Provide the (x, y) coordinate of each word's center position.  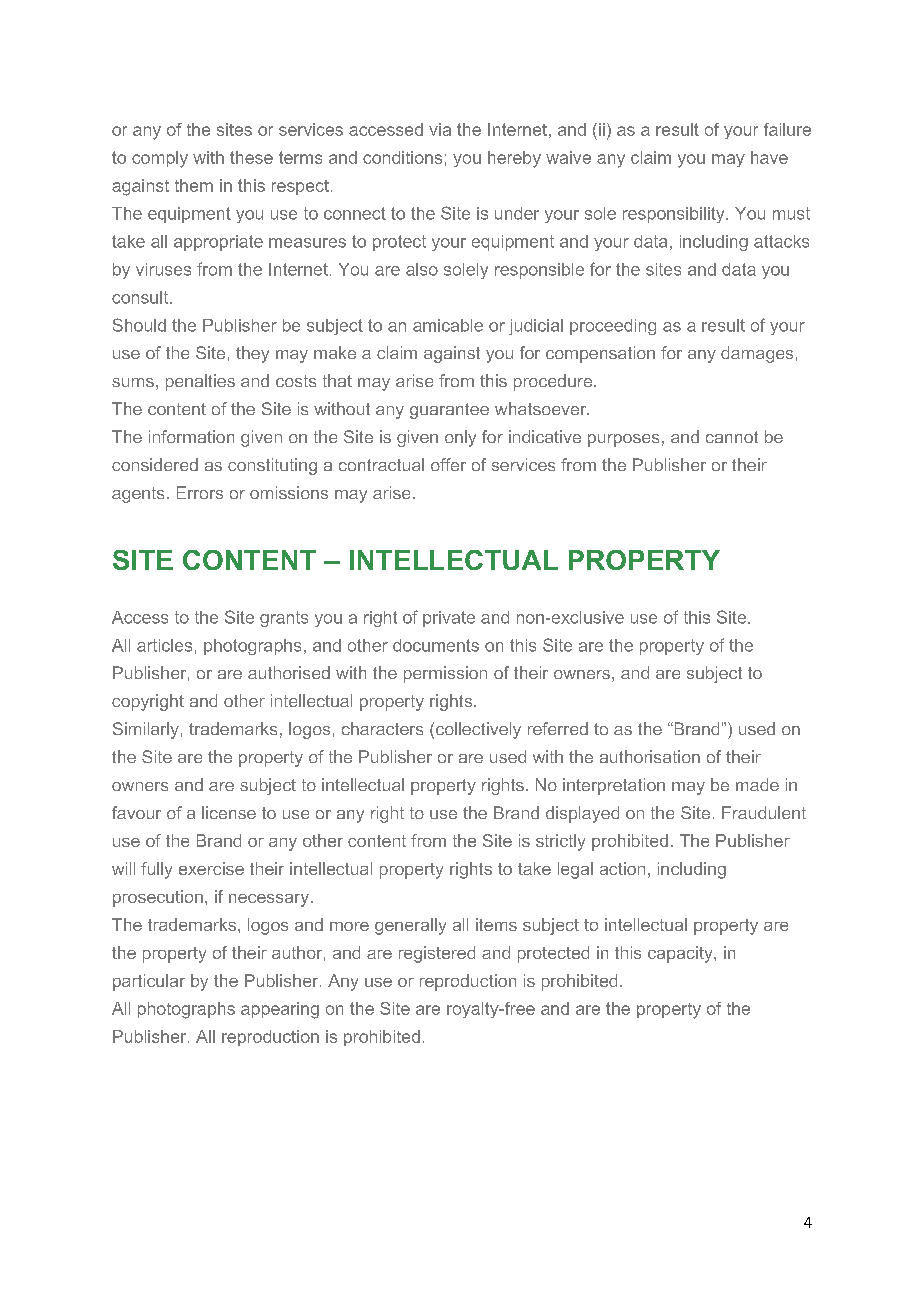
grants (284, 619)
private (449, 619)
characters (382, 728)
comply (160, 159)
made (757, 784)
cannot (732, 437)
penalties (200, 382)
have (769, 157)
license (229, 812)
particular (149, 982)
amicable (448, 325)
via (440, 129)
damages (757, 354)
